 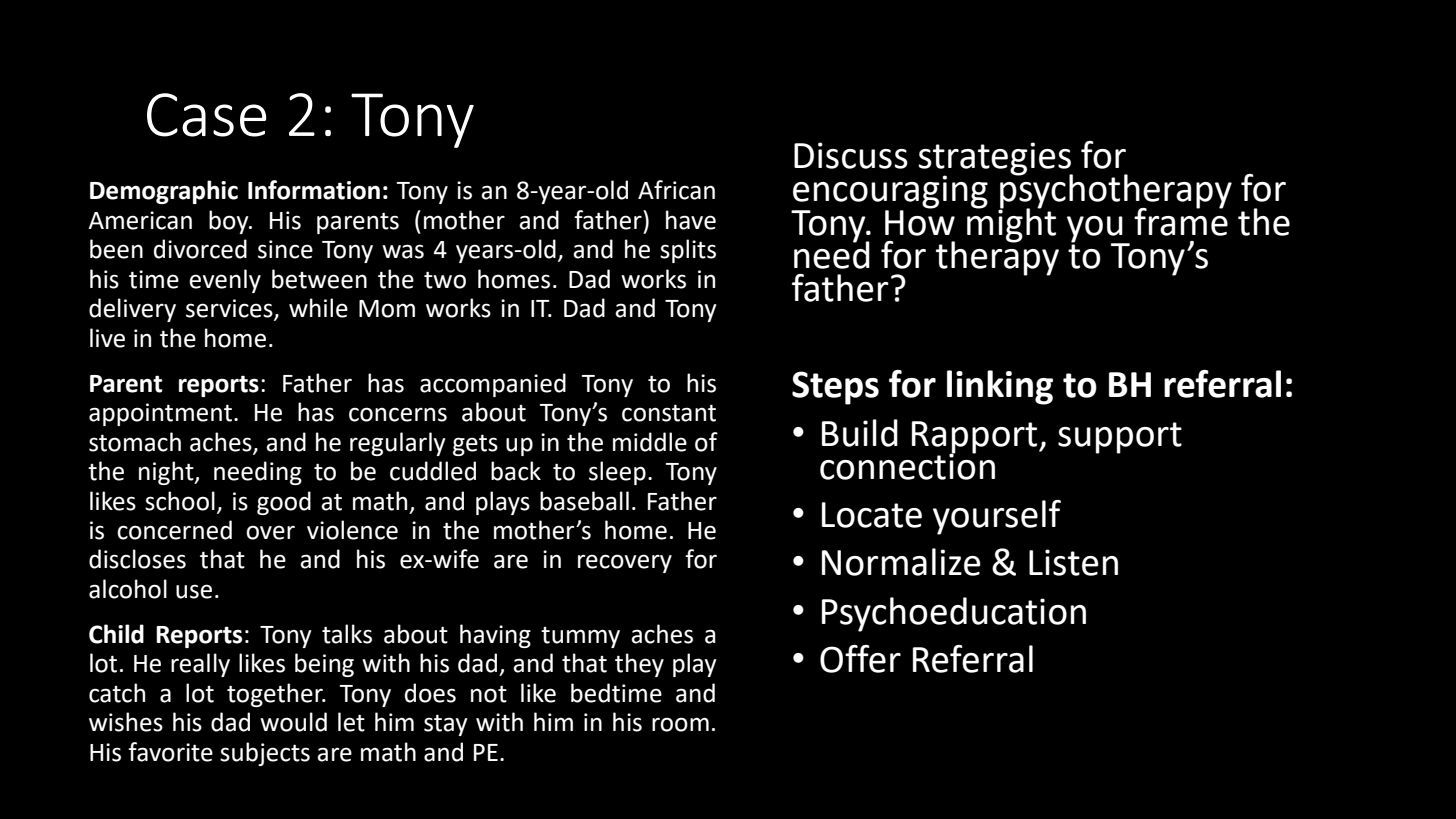 I want to click on Offer, so click(x=860, y=659).
